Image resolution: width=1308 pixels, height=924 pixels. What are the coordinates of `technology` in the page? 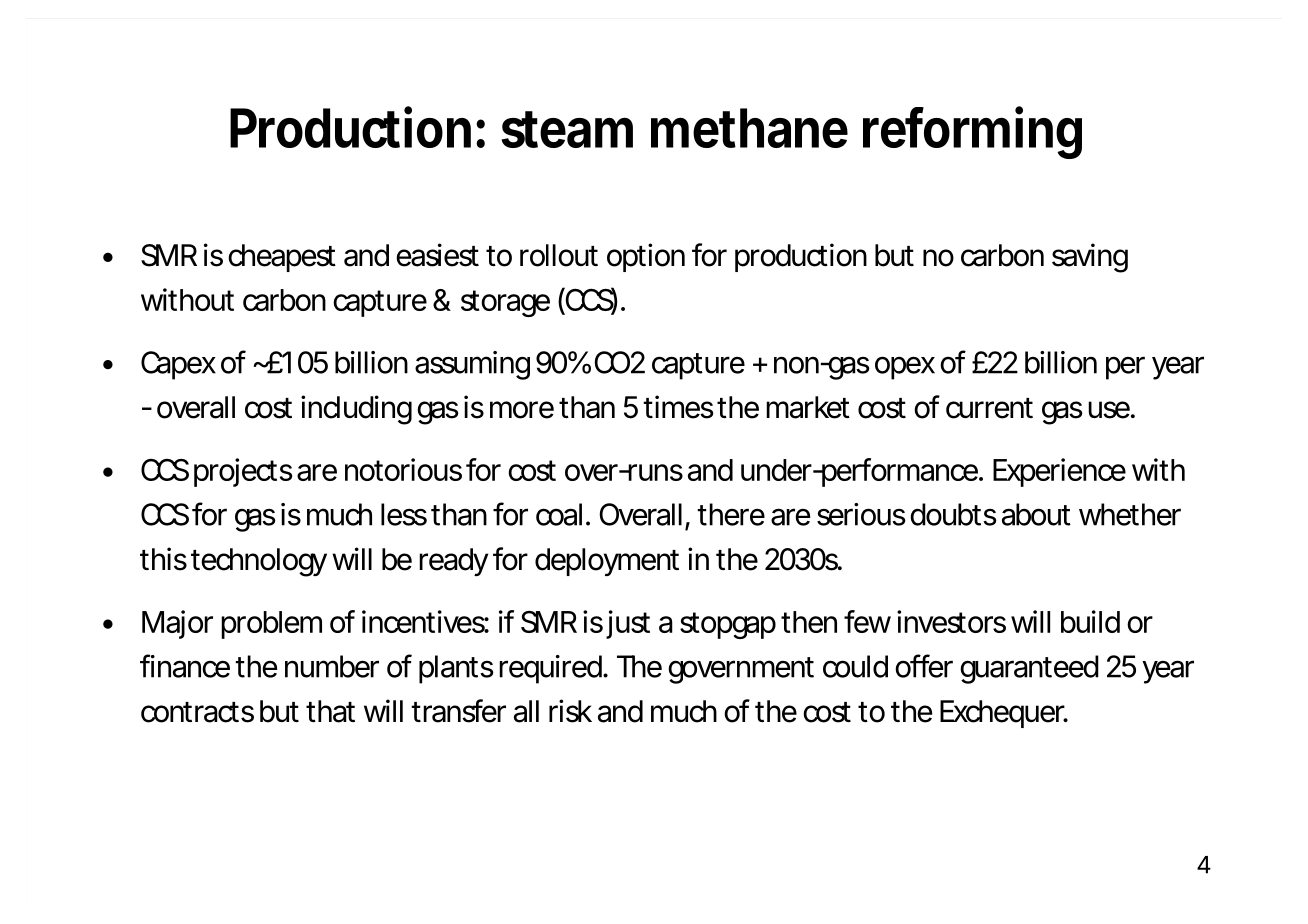 It's located at (259, 562).
